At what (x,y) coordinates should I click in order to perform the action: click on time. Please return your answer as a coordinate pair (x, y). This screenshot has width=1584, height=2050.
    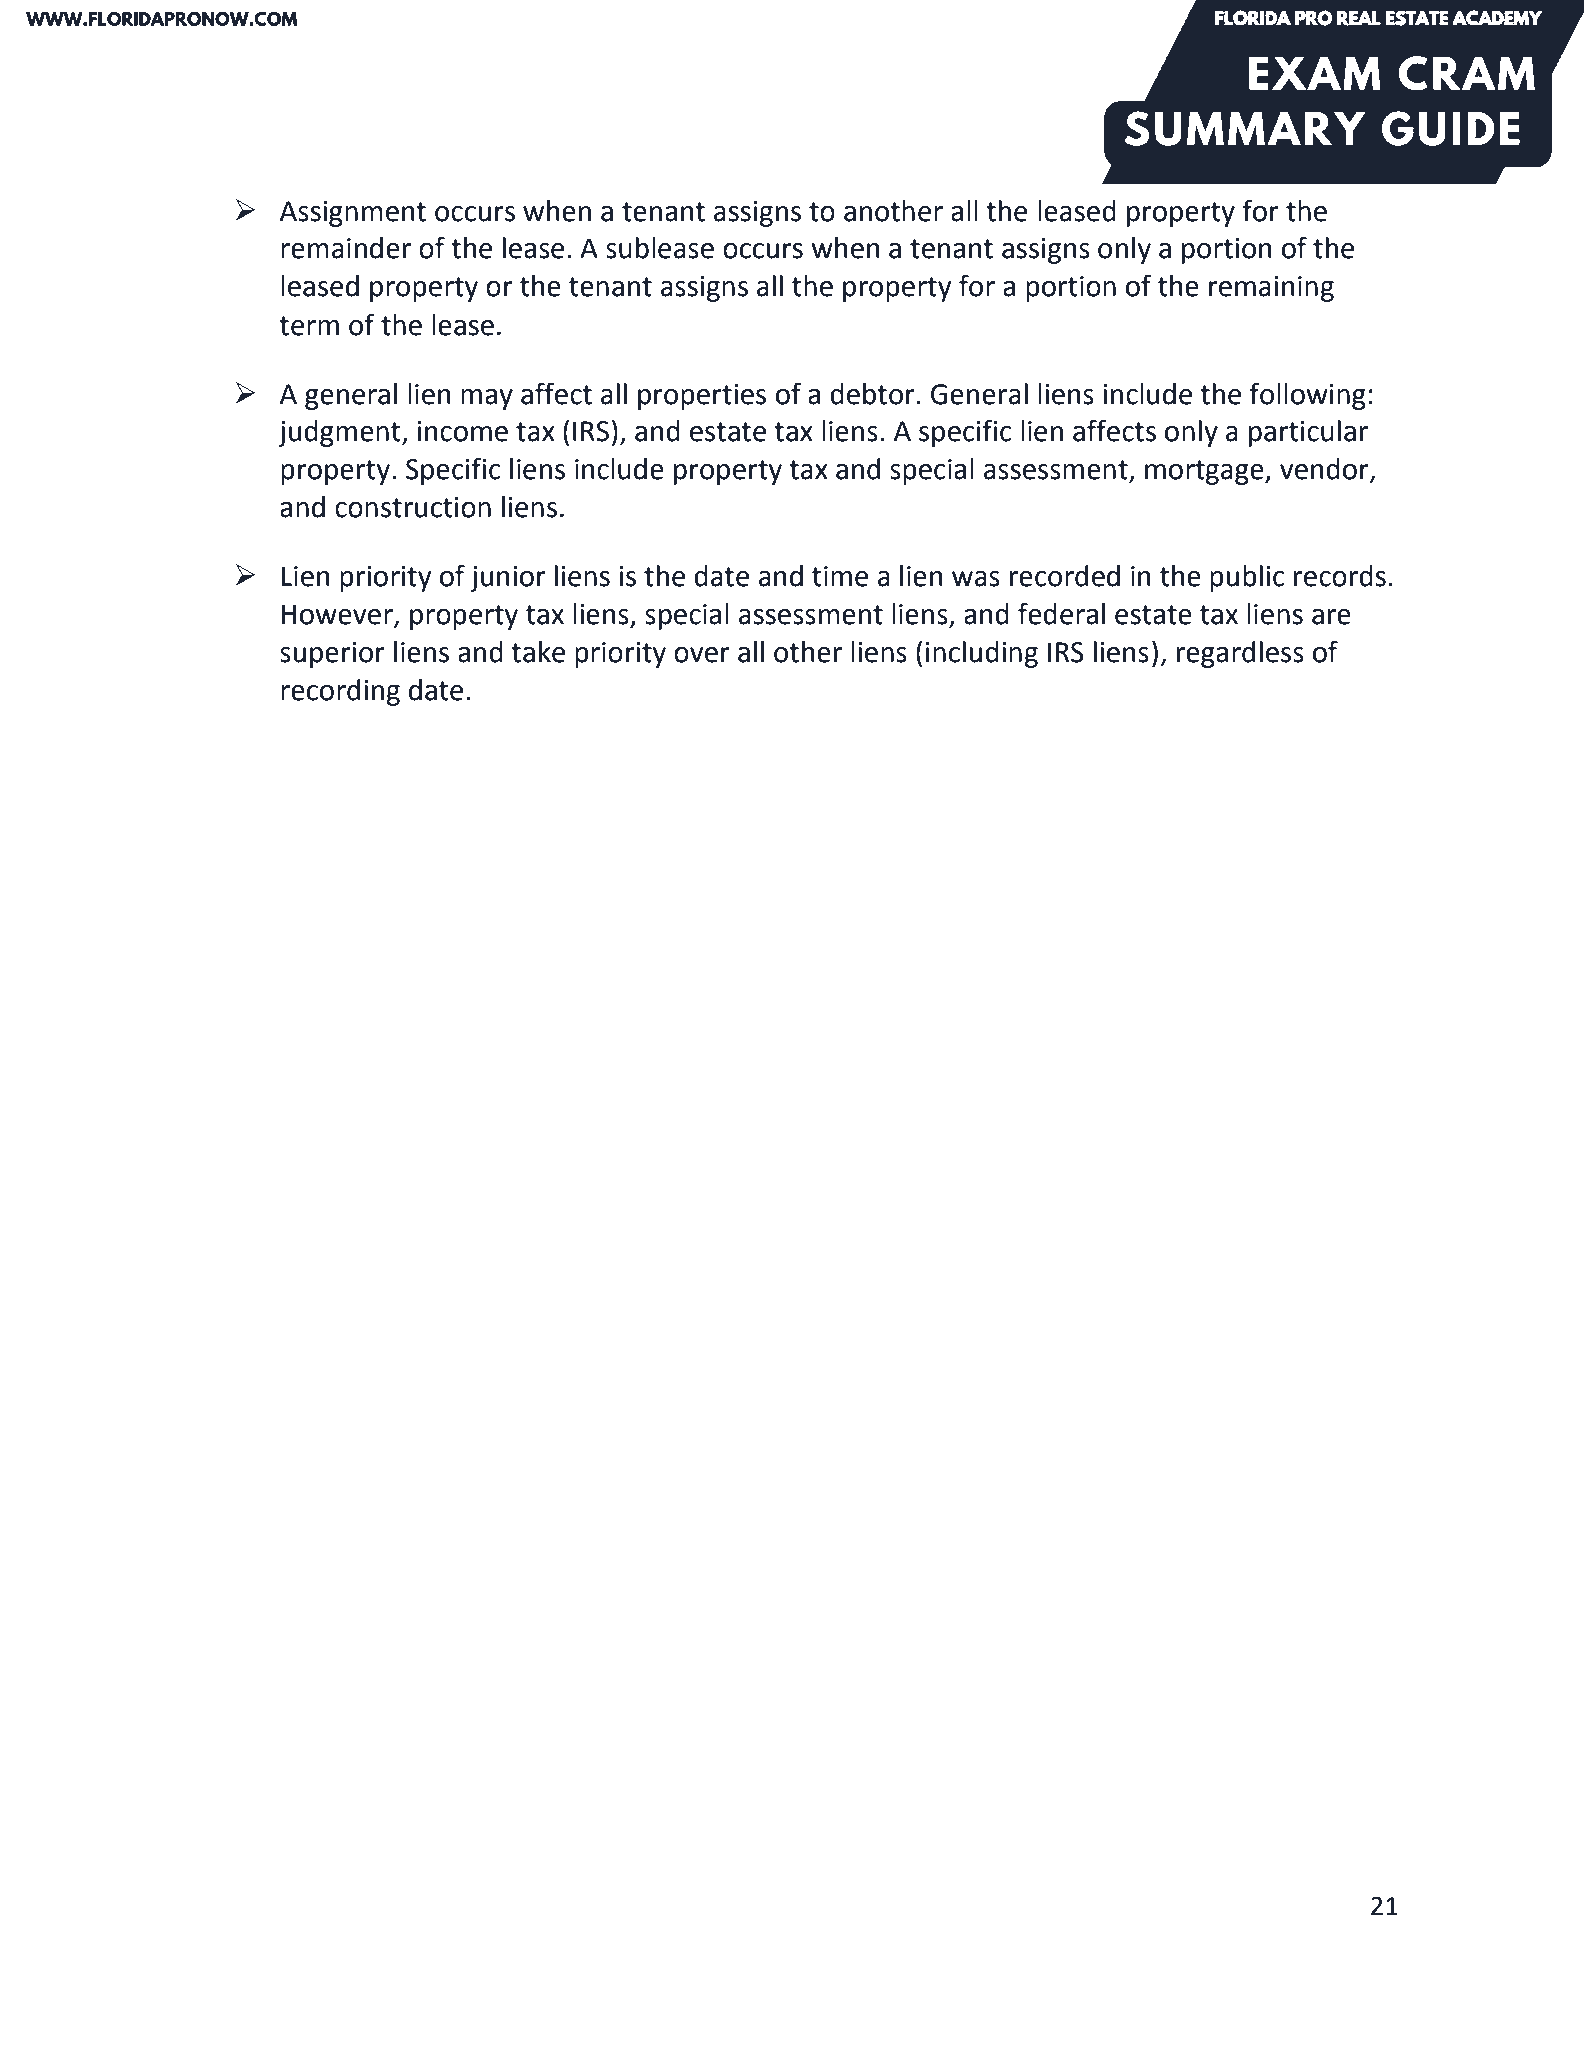
    Looking at the image, I should click on (840, 576).
